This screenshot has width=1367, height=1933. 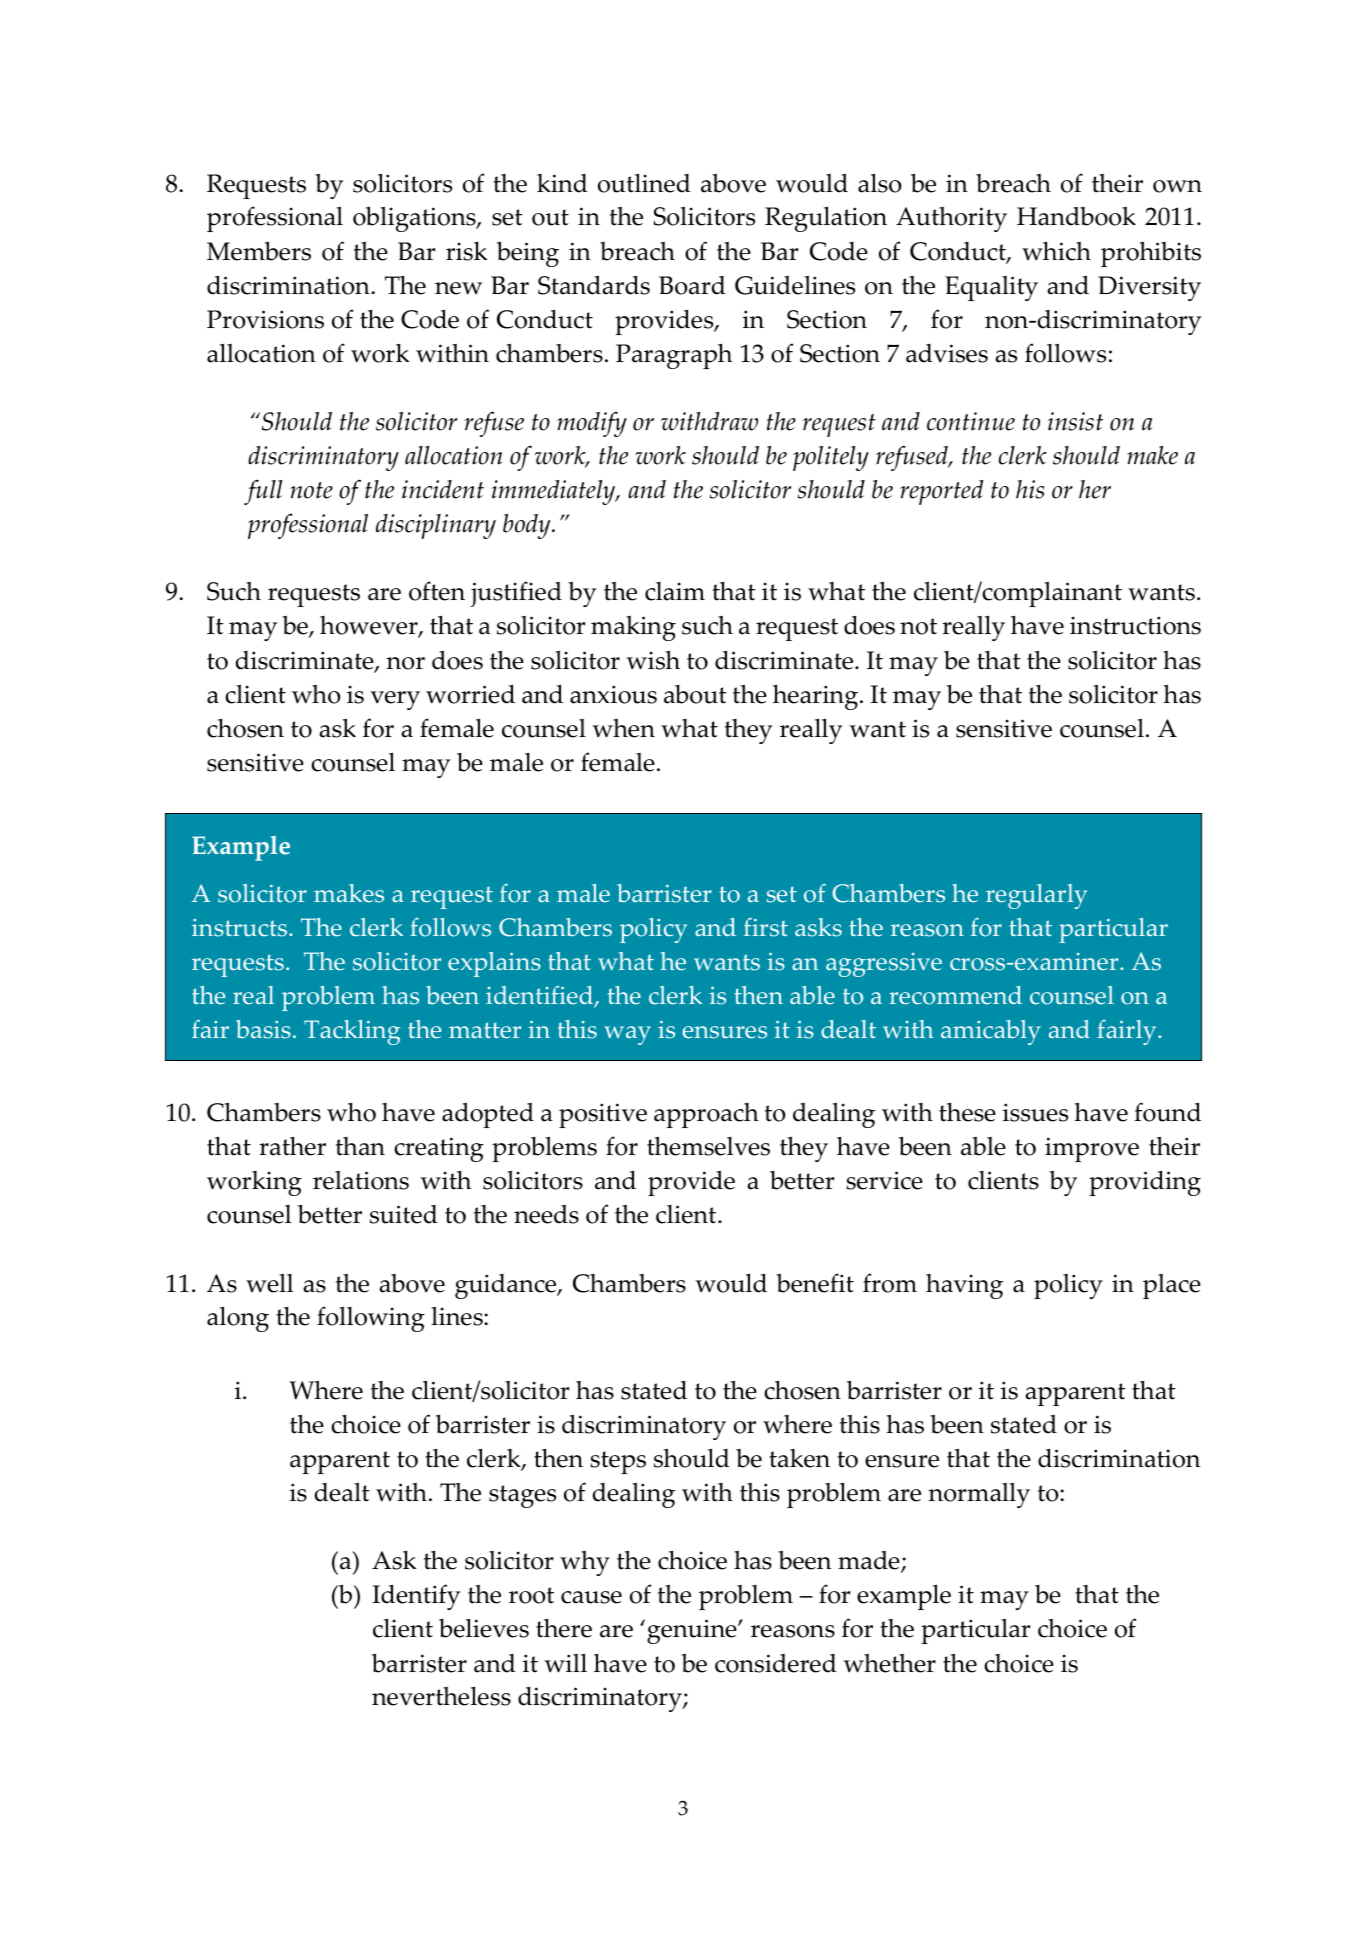 What do you see at coordinates (415, 219) in the screenshot?
I see `obligations` at bounding box center [415, 219].
